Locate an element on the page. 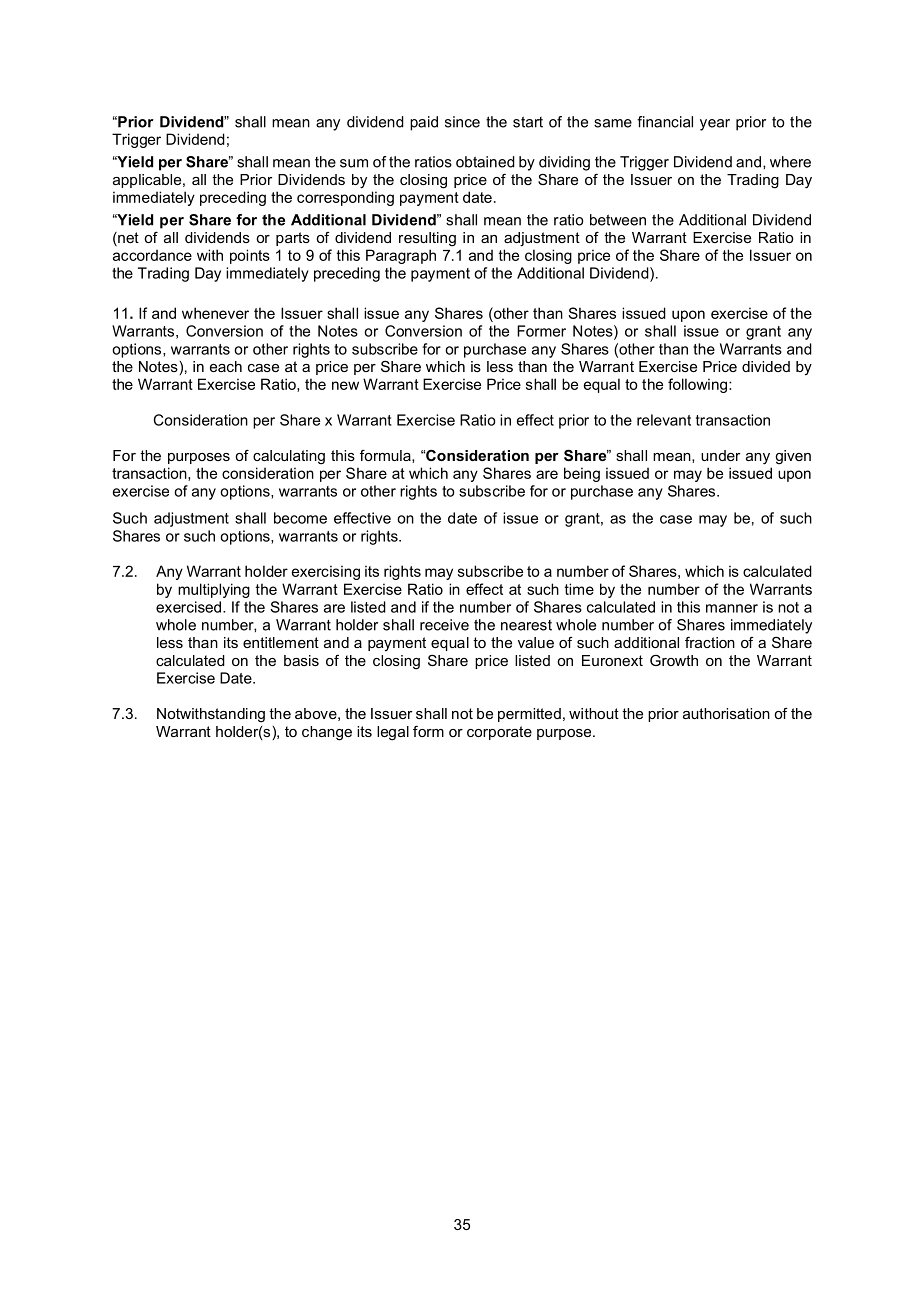 This image has height=1308, width=924. since is located at coordinates (462, 122).
